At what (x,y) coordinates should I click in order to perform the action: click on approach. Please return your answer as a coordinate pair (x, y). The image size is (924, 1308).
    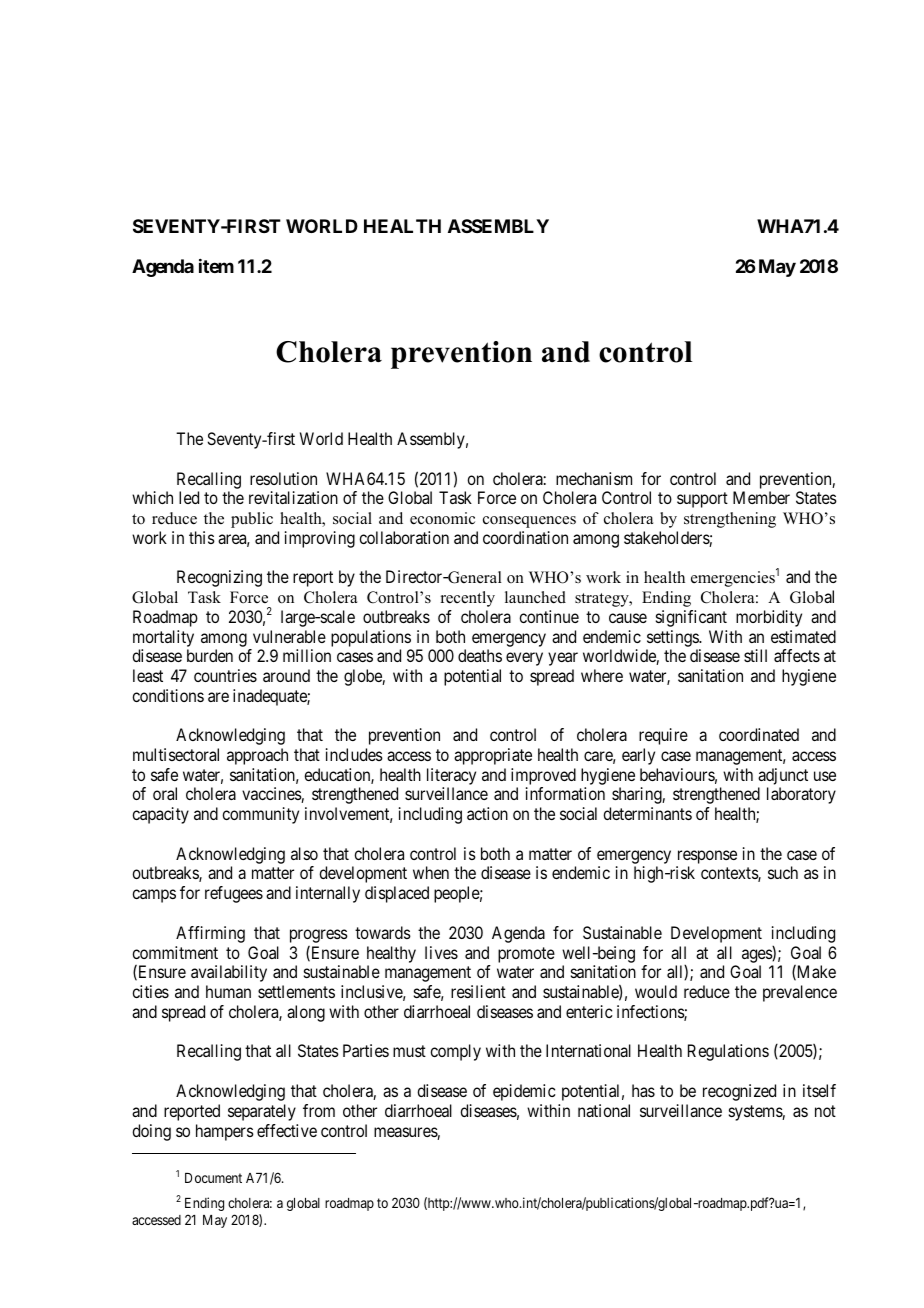
    Looking at the image, I should click on (257, 756).
